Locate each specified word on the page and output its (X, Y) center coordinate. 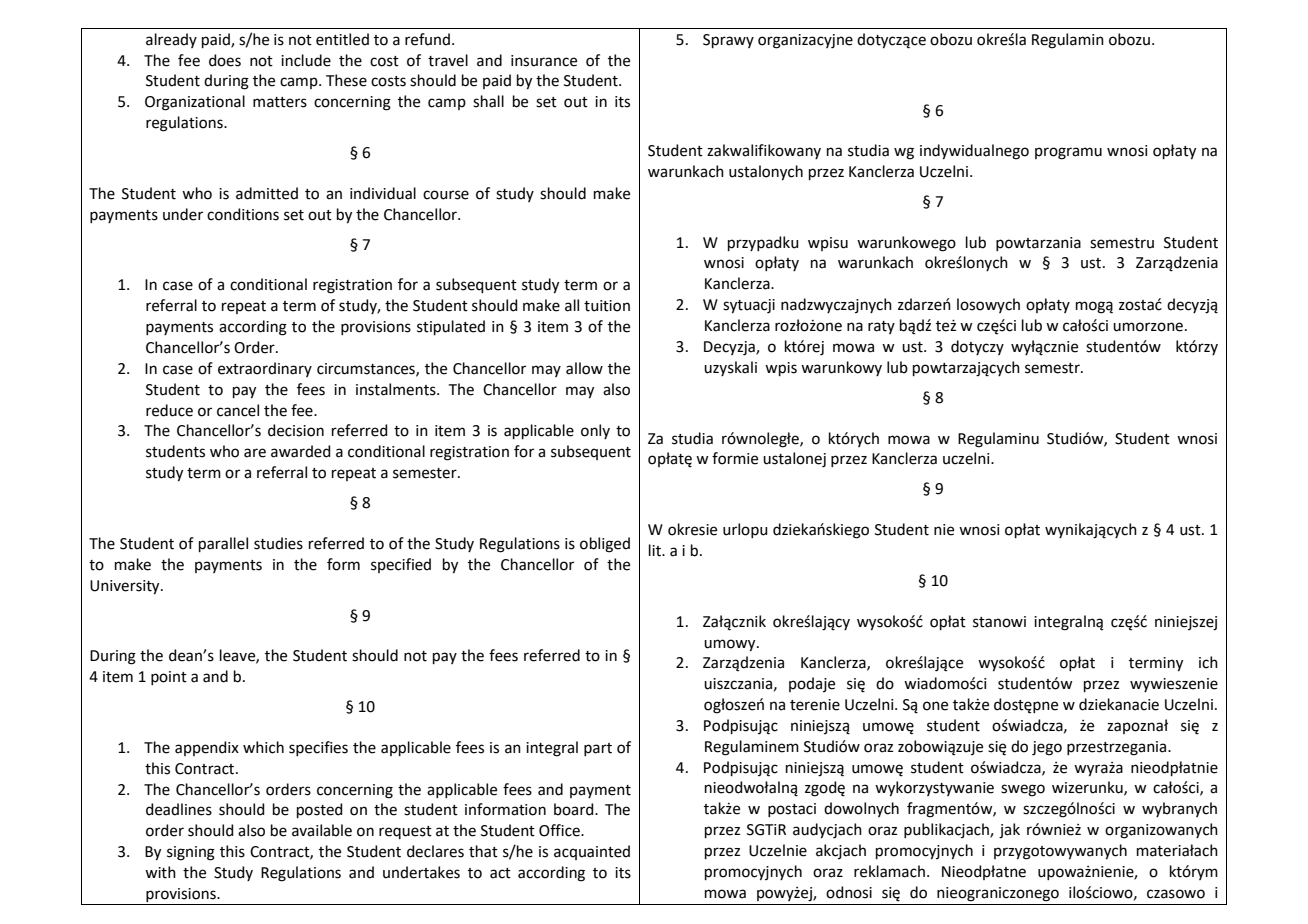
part (598, 749)
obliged (605, 545)
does (225, 60)
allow (584, 368)
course (446, 195)
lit (656, 550)
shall (488, 101)
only (595, 431)
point (169, 678)
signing (191, 853)
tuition (607, 306)
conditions (243, 214)
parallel (223, 544)
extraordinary (265, 369)
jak (1009, 831)
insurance (544, 61)
